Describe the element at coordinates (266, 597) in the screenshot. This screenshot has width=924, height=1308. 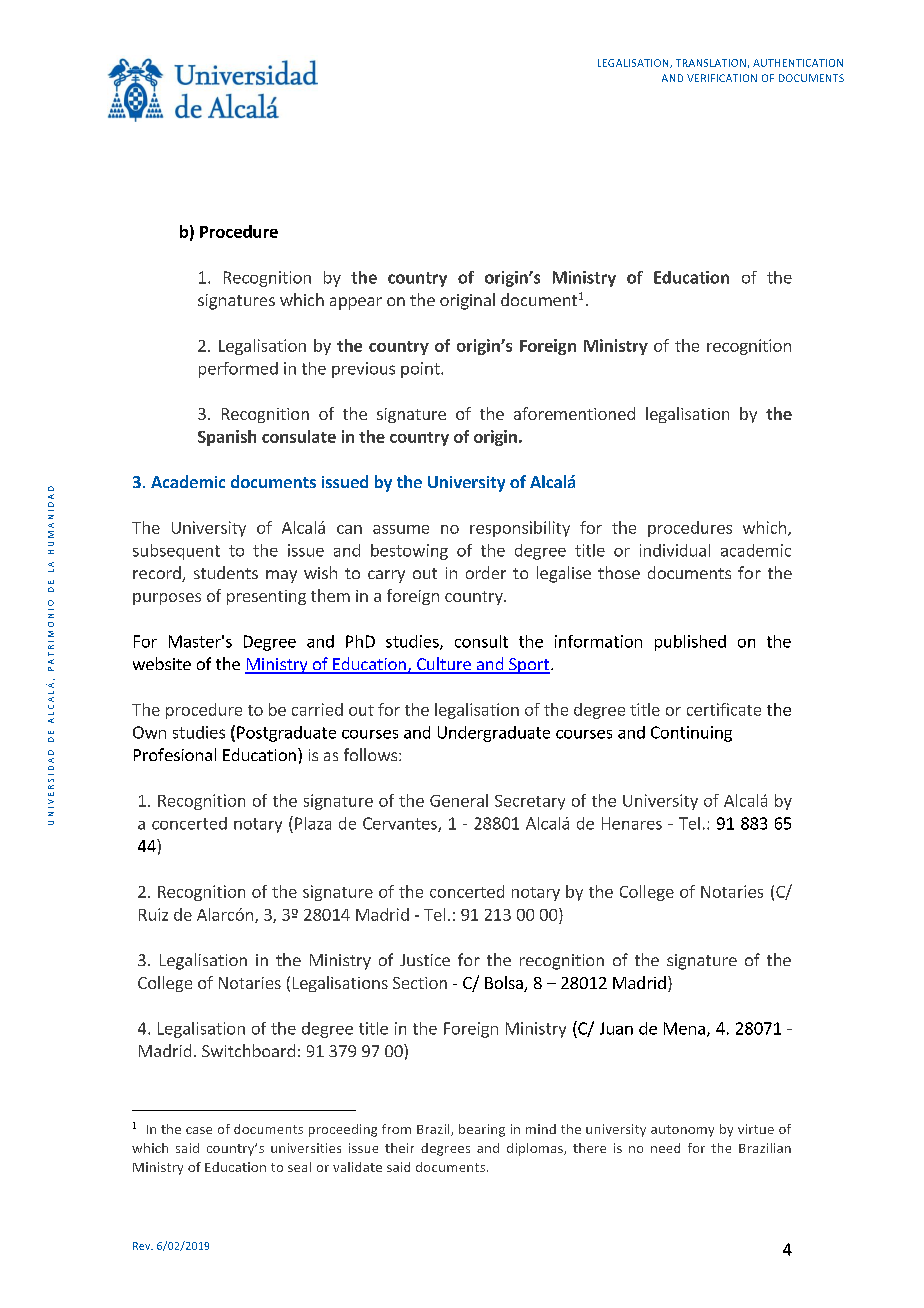
I see `presenting` at that location.
